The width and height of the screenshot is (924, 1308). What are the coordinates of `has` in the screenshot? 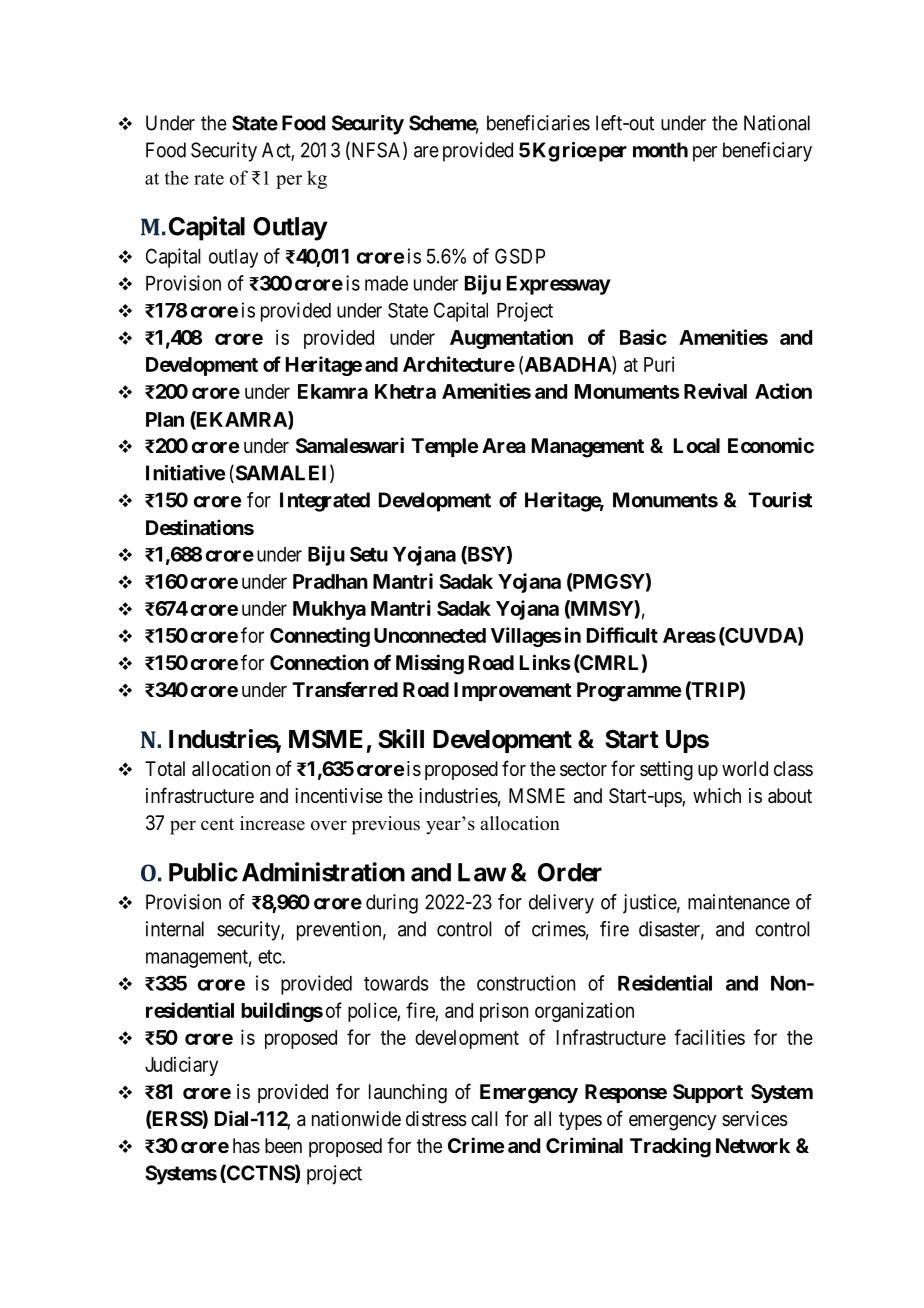 It's located at (246, 1146).
